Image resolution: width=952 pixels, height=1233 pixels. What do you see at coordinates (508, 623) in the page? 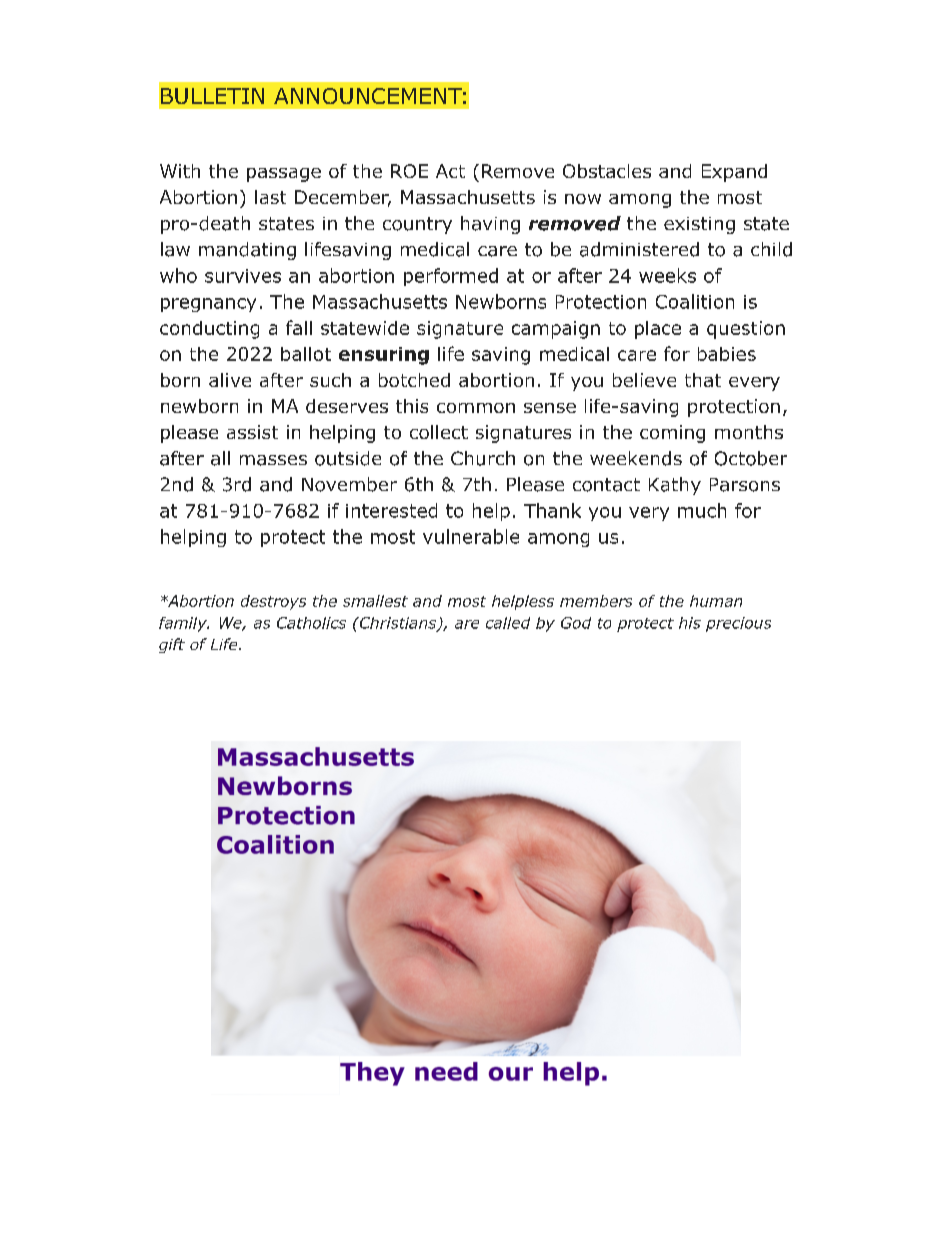
I see `called` at bounding box center [508, 623].
